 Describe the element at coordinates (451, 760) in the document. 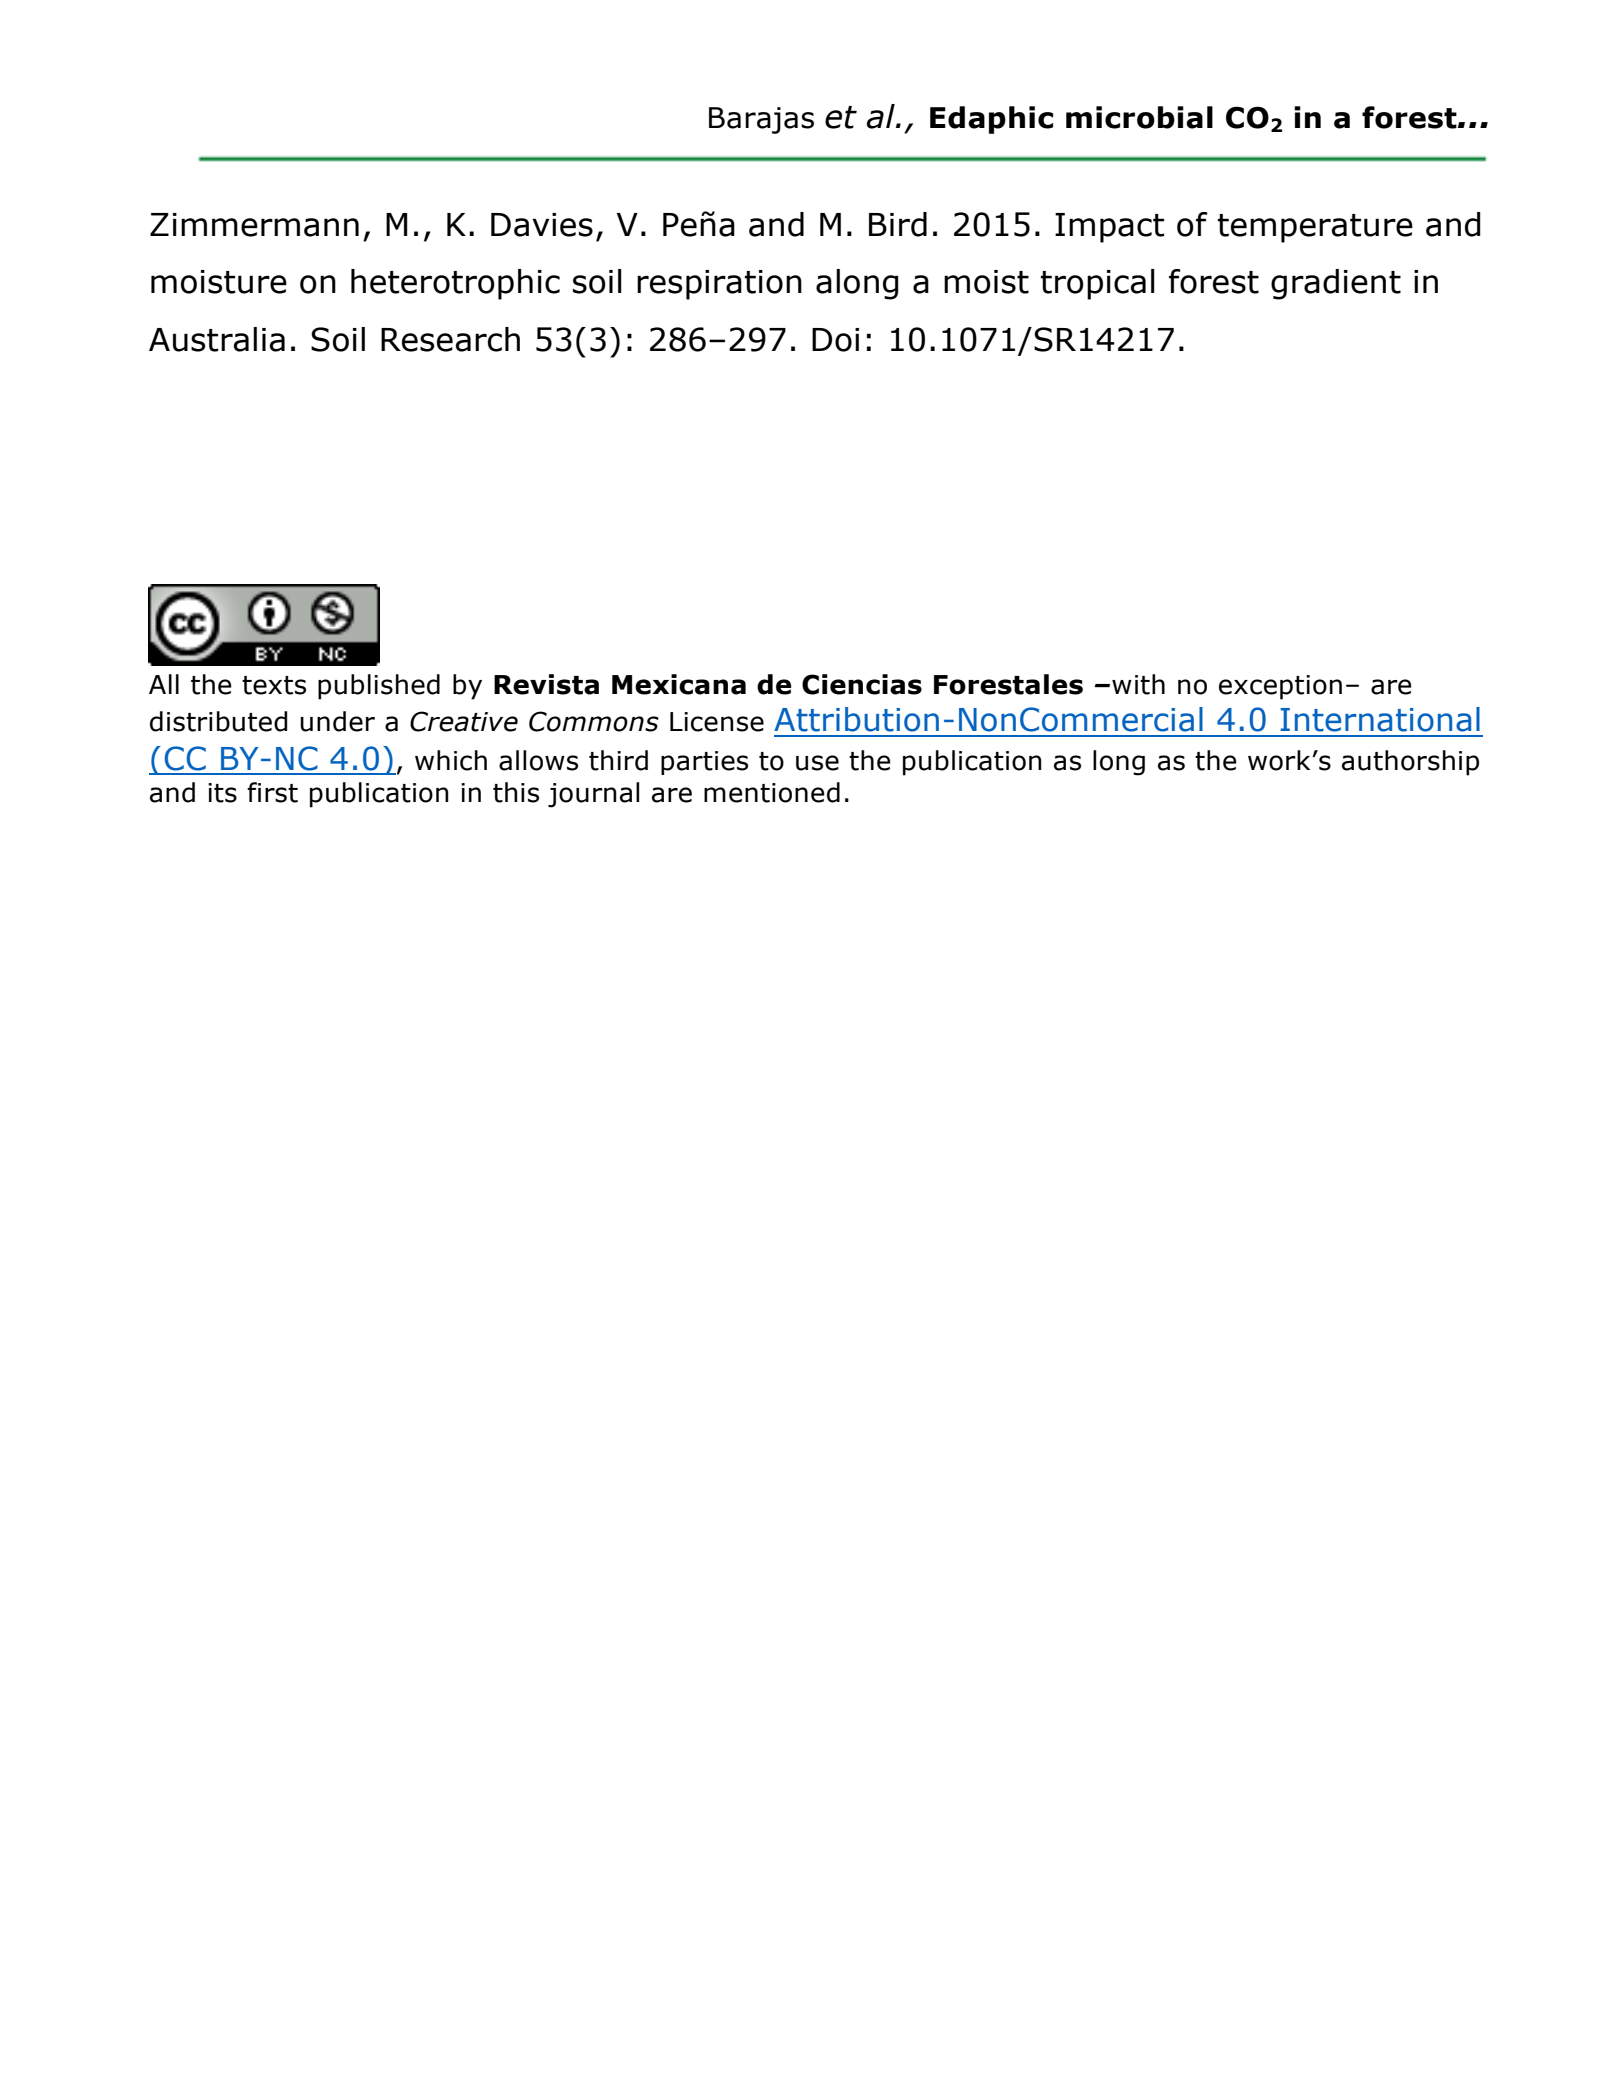

I see `which` at that location.
